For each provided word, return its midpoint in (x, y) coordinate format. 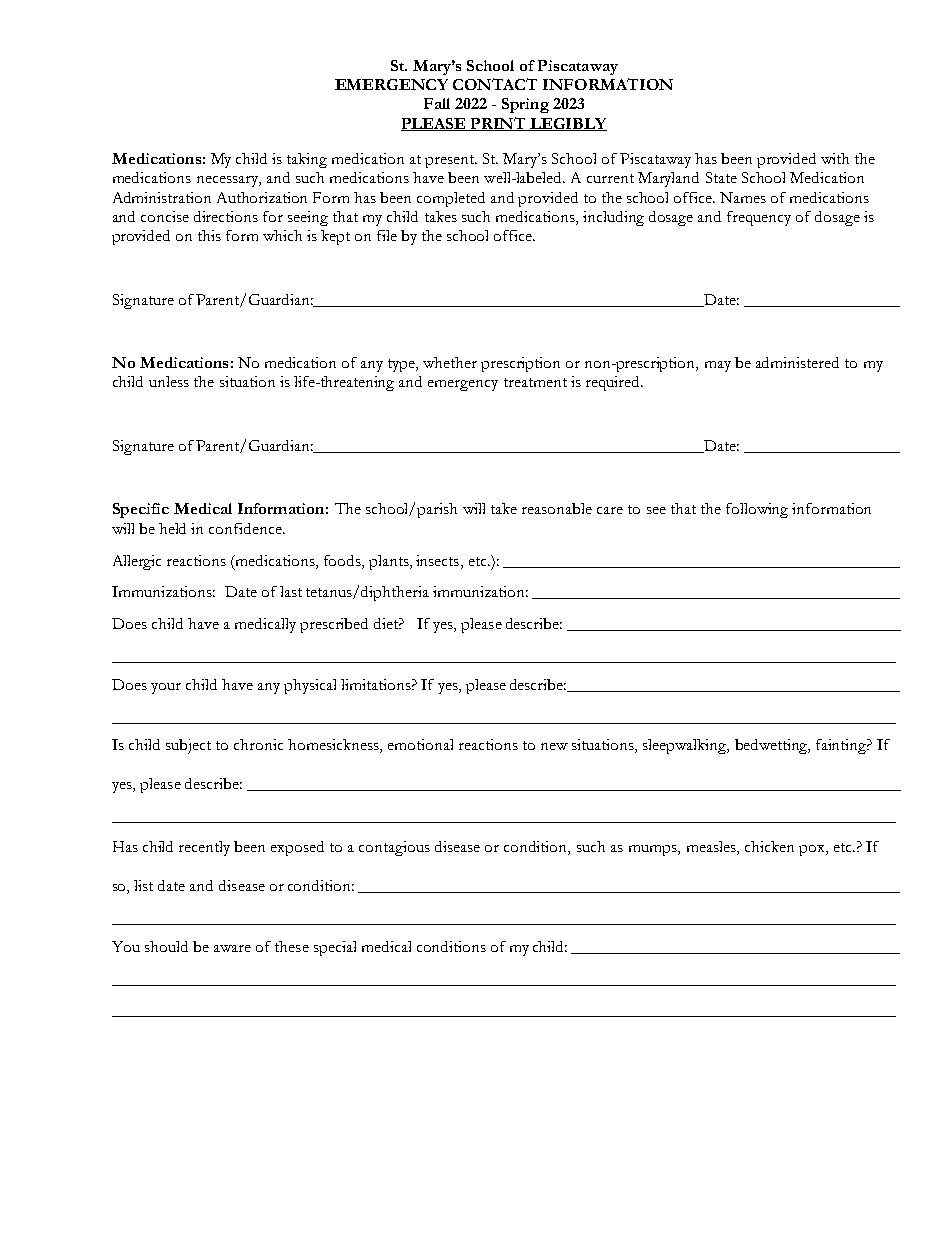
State (721, 177)
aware (232, 948)
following (757, 510)
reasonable (557, 508)
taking (307, 160)
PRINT (499, 124)
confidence (246, 528)
